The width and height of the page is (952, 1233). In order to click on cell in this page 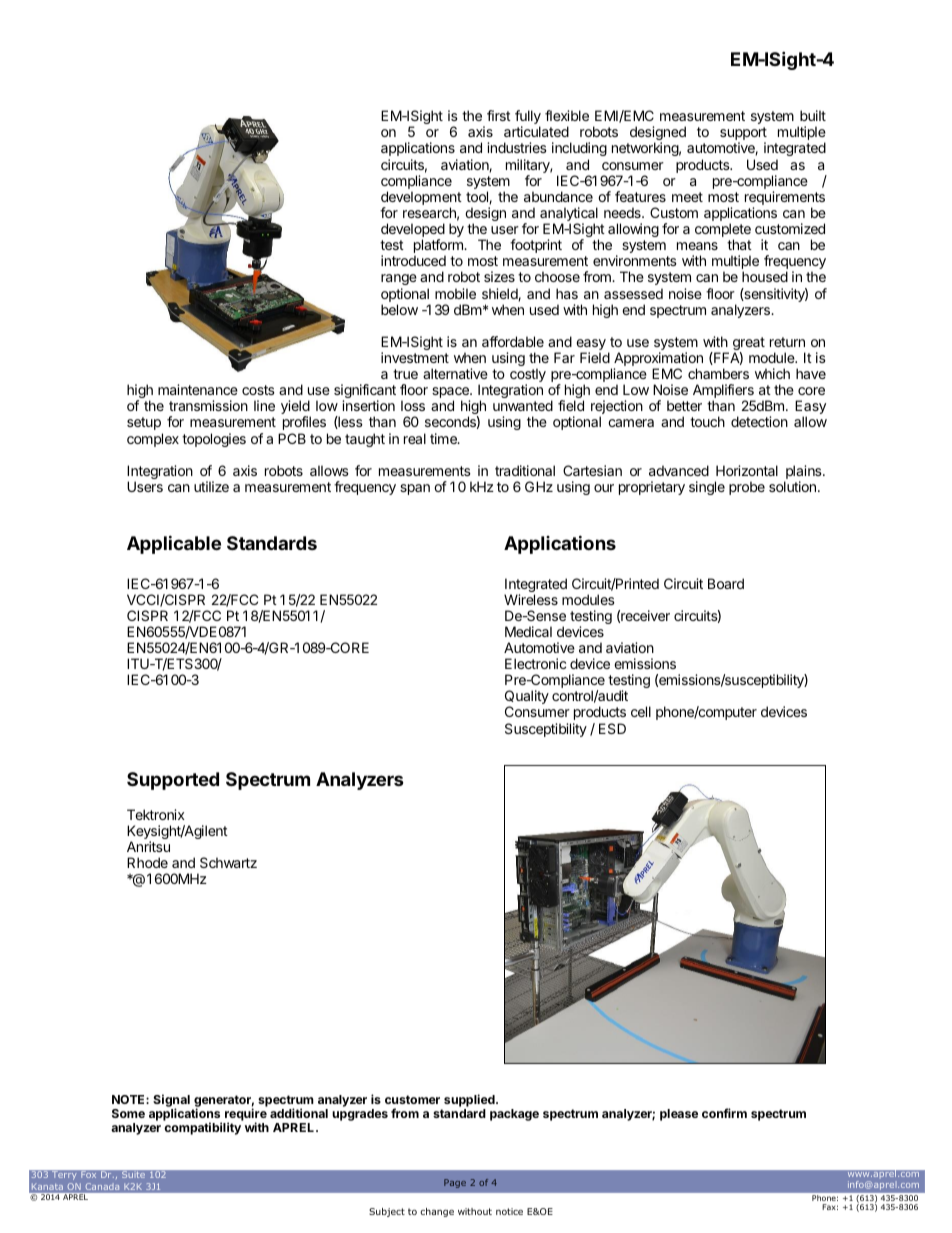, I will do `click(641, 711)`.
